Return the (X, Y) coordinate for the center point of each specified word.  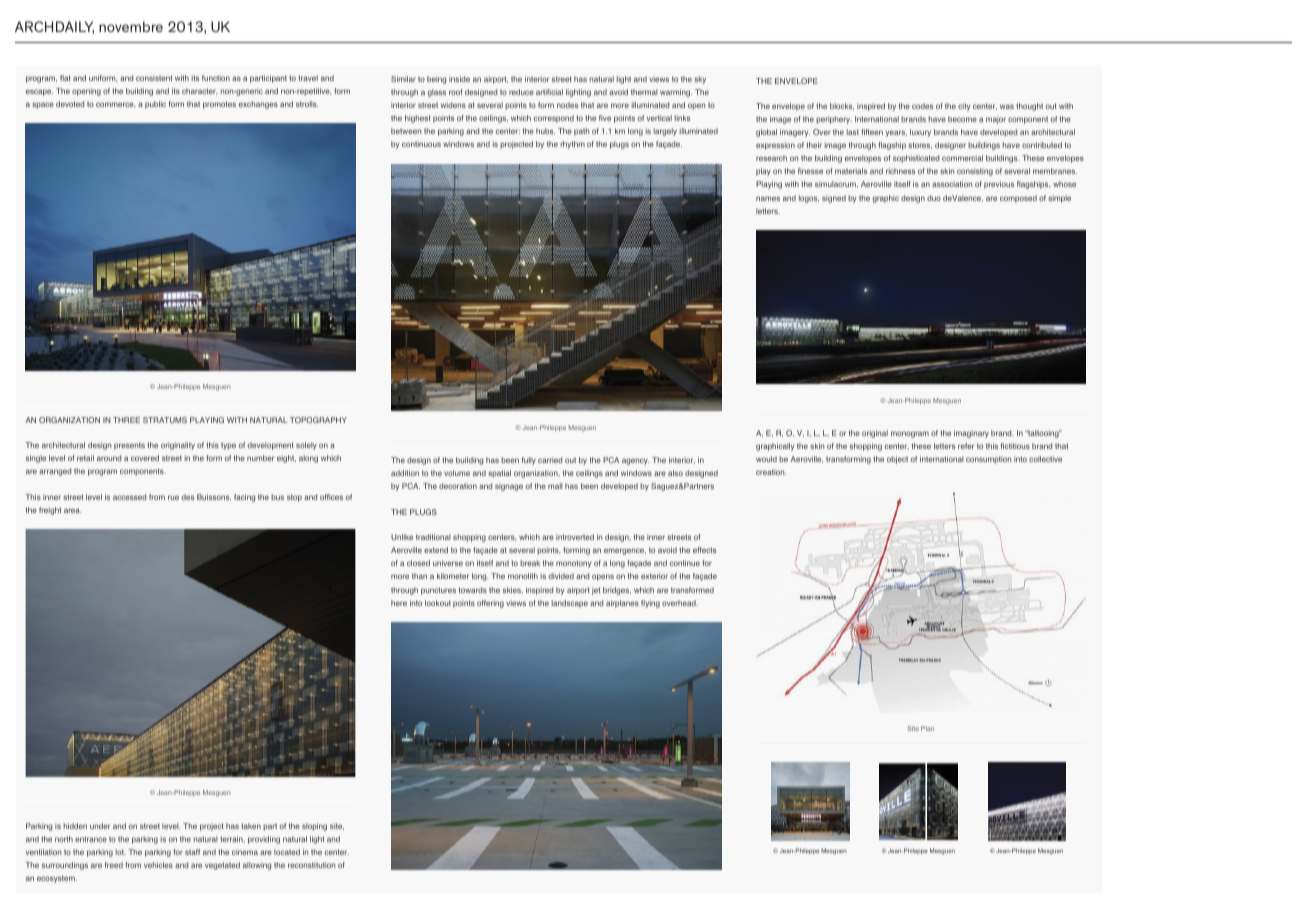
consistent (154, 78)
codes (922, 106)
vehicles (158, 865)
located (287, 852)
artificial (549, 92)
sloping (314, 827)
